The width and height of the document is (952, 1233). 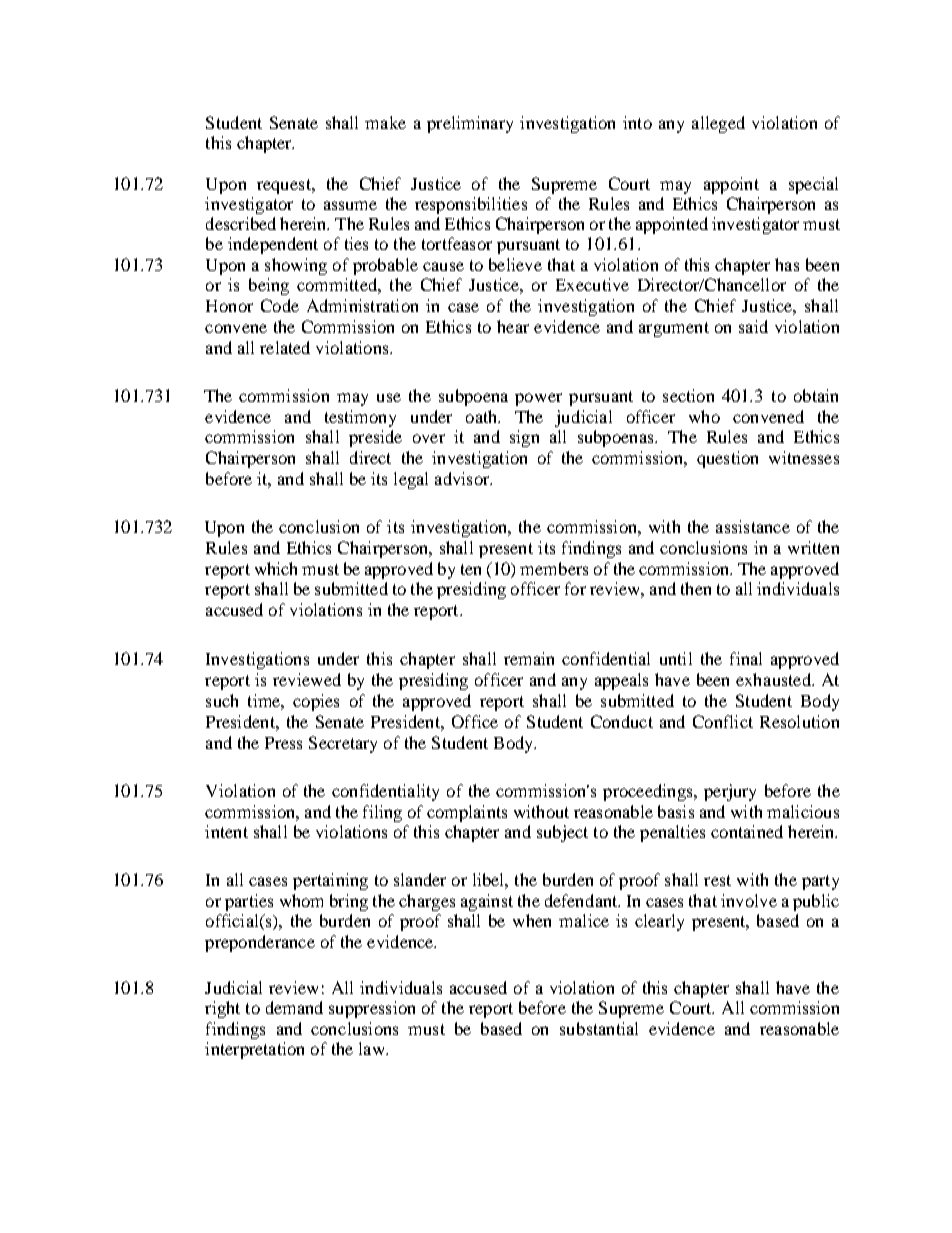 What do you see at coordinates (316, 702) in the document?
I see `copies` at bounding box center [316, 702].
